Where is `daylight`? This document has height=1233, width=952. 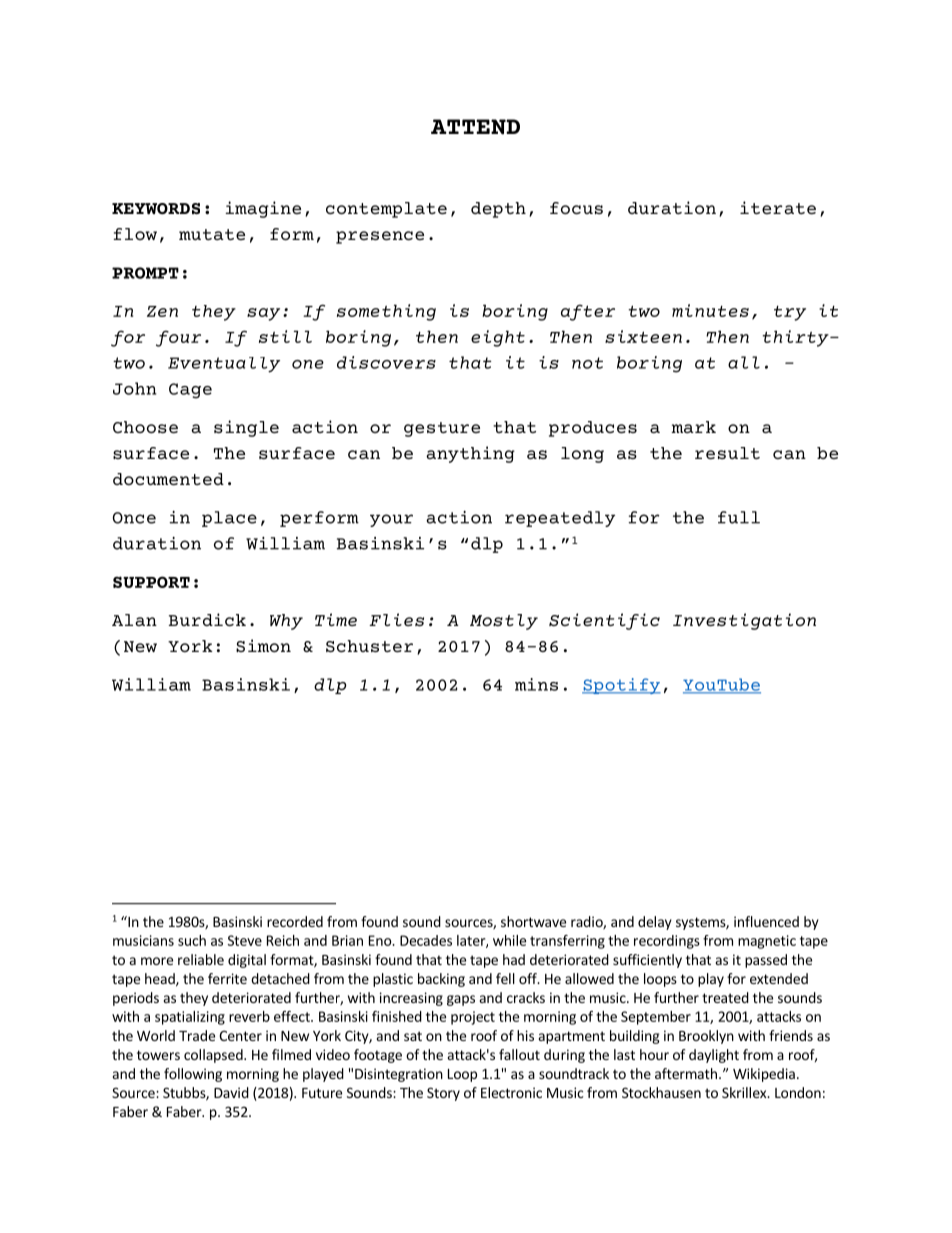 daylight is located at coordinates (714, 1056).
